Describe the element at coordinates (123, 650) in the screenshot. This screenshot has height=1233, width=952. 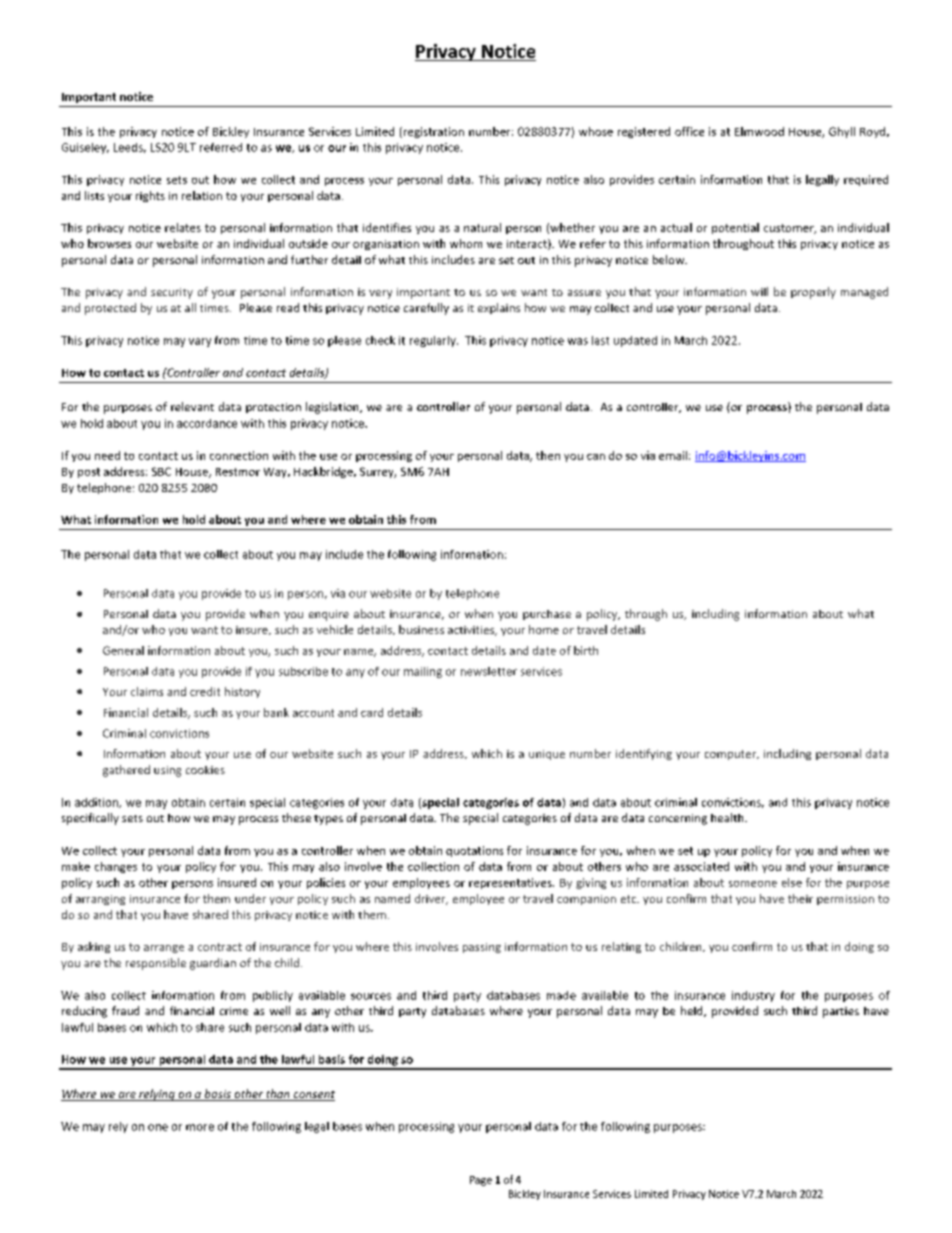
I see `General` at that location.
